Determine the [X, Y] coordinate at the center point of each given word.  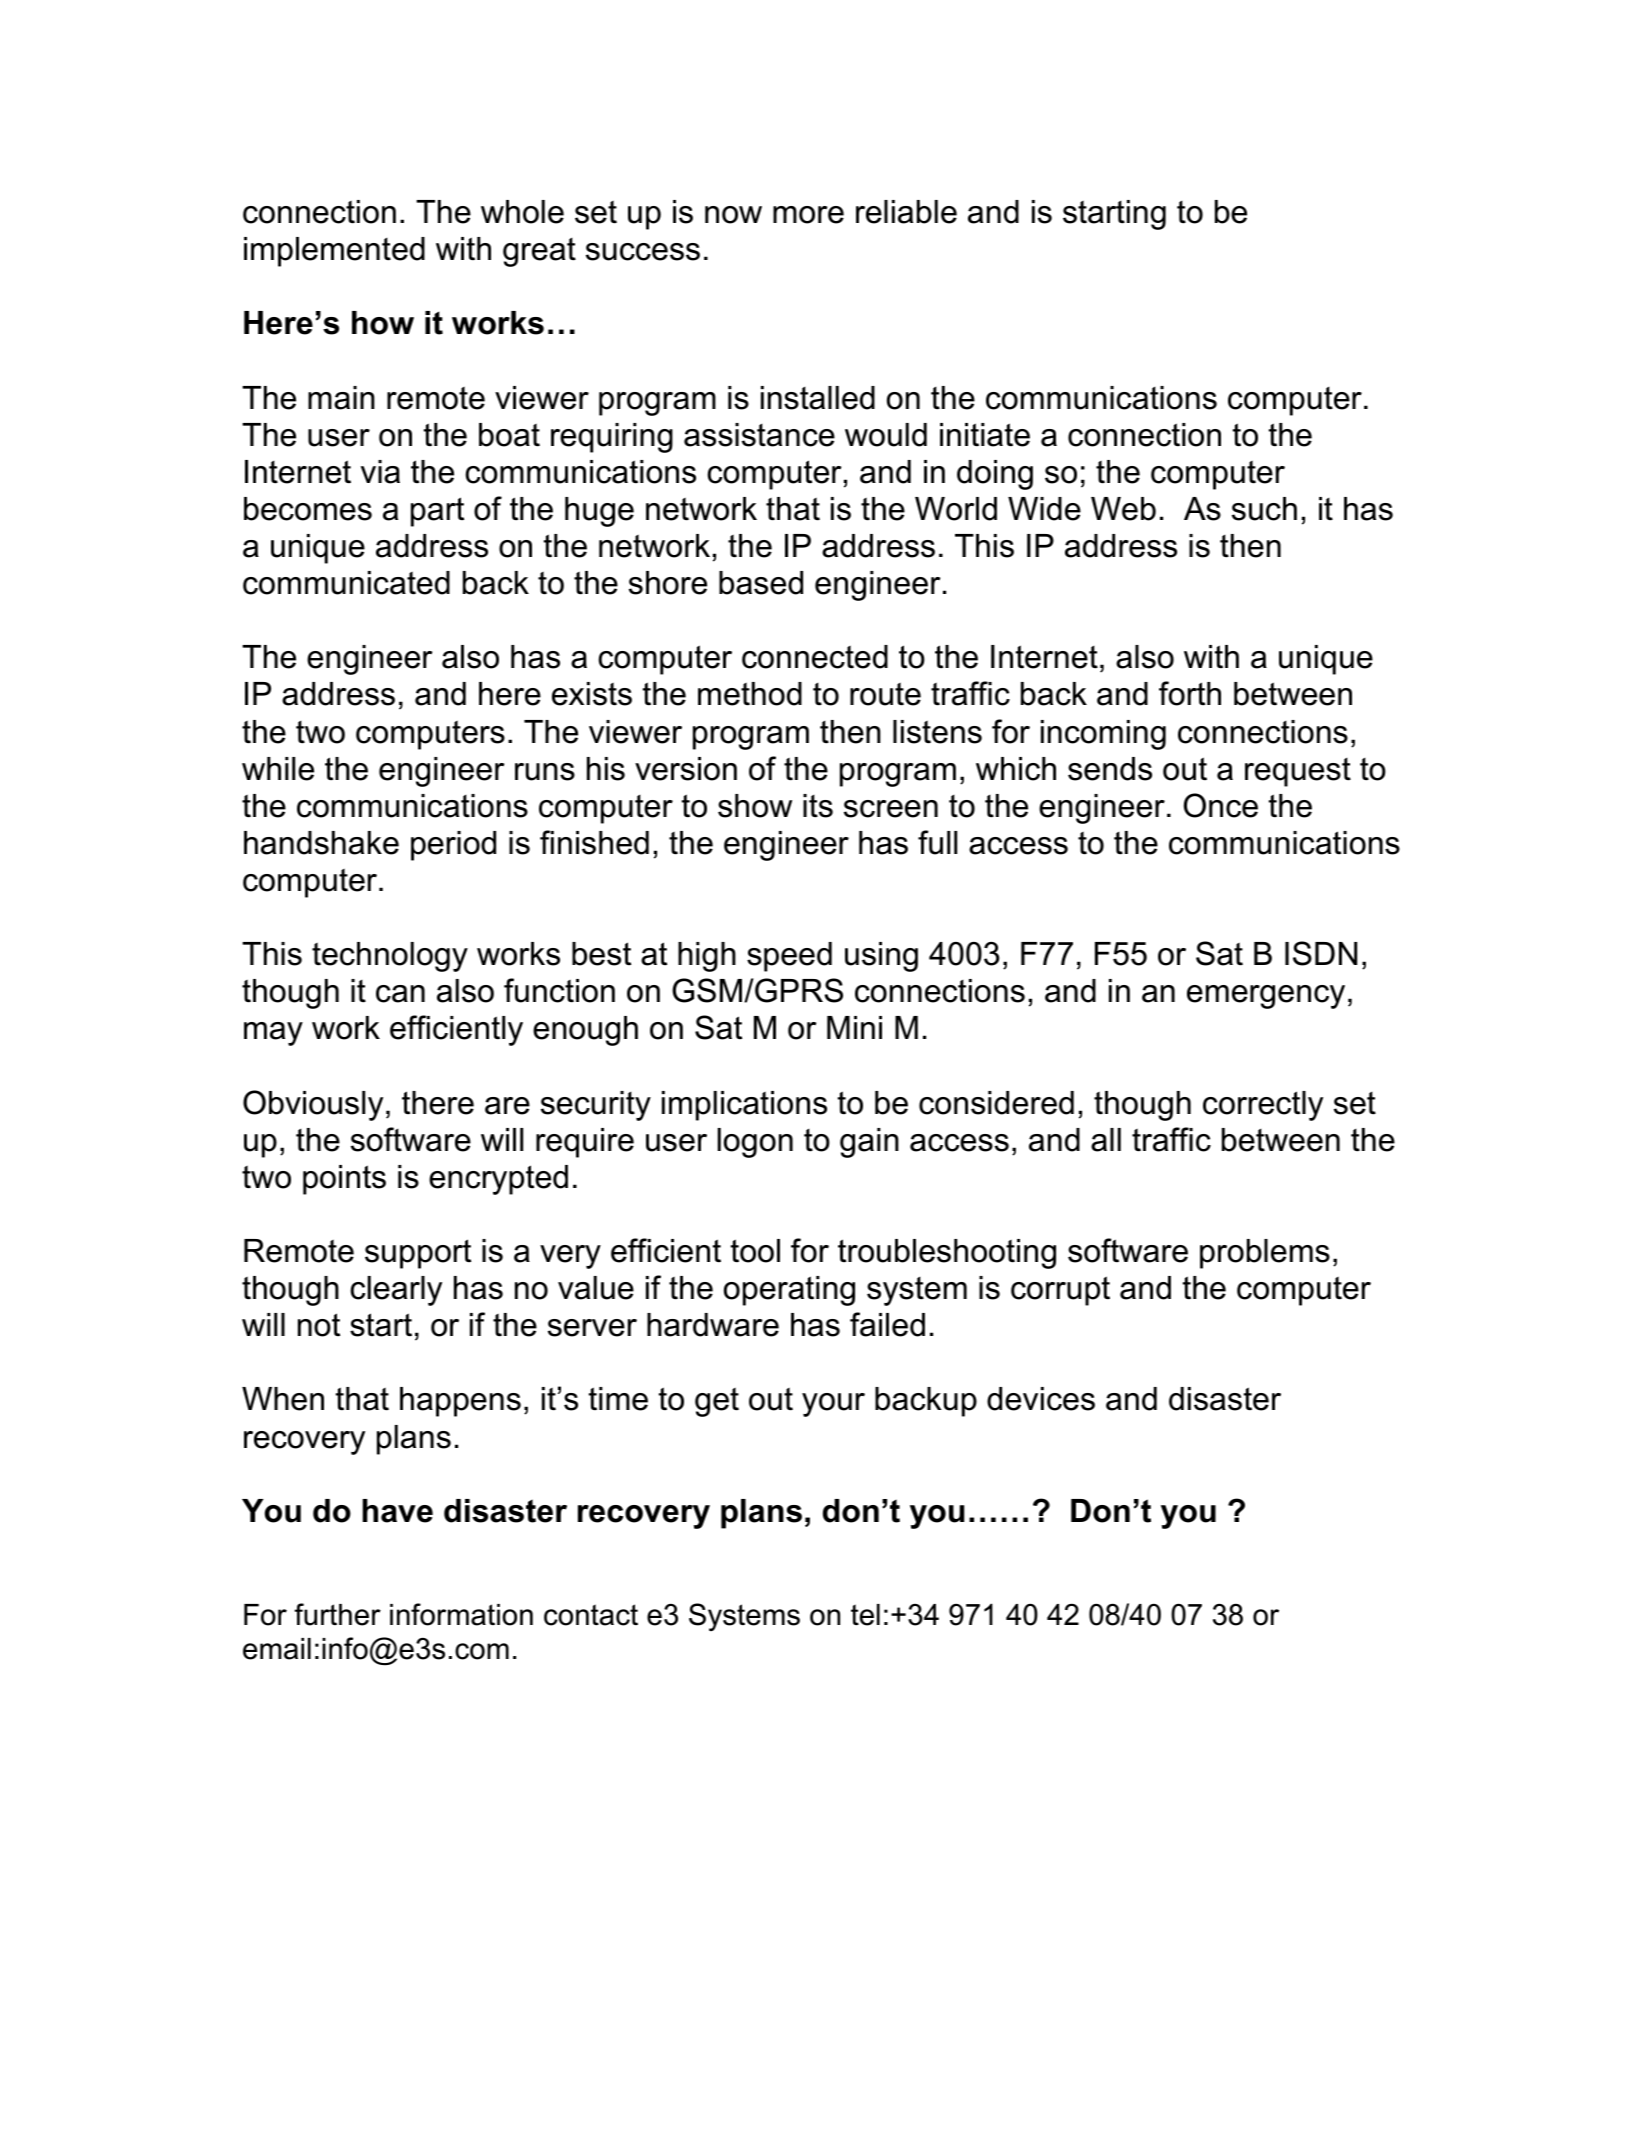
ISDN [1321, 953]
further [337, 1614]
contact [591, 1615]
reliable [906, 212]
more [808, 215]
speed [789, 957]
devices [1041, 1399]
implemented [334, 252]
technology [390, 957]
